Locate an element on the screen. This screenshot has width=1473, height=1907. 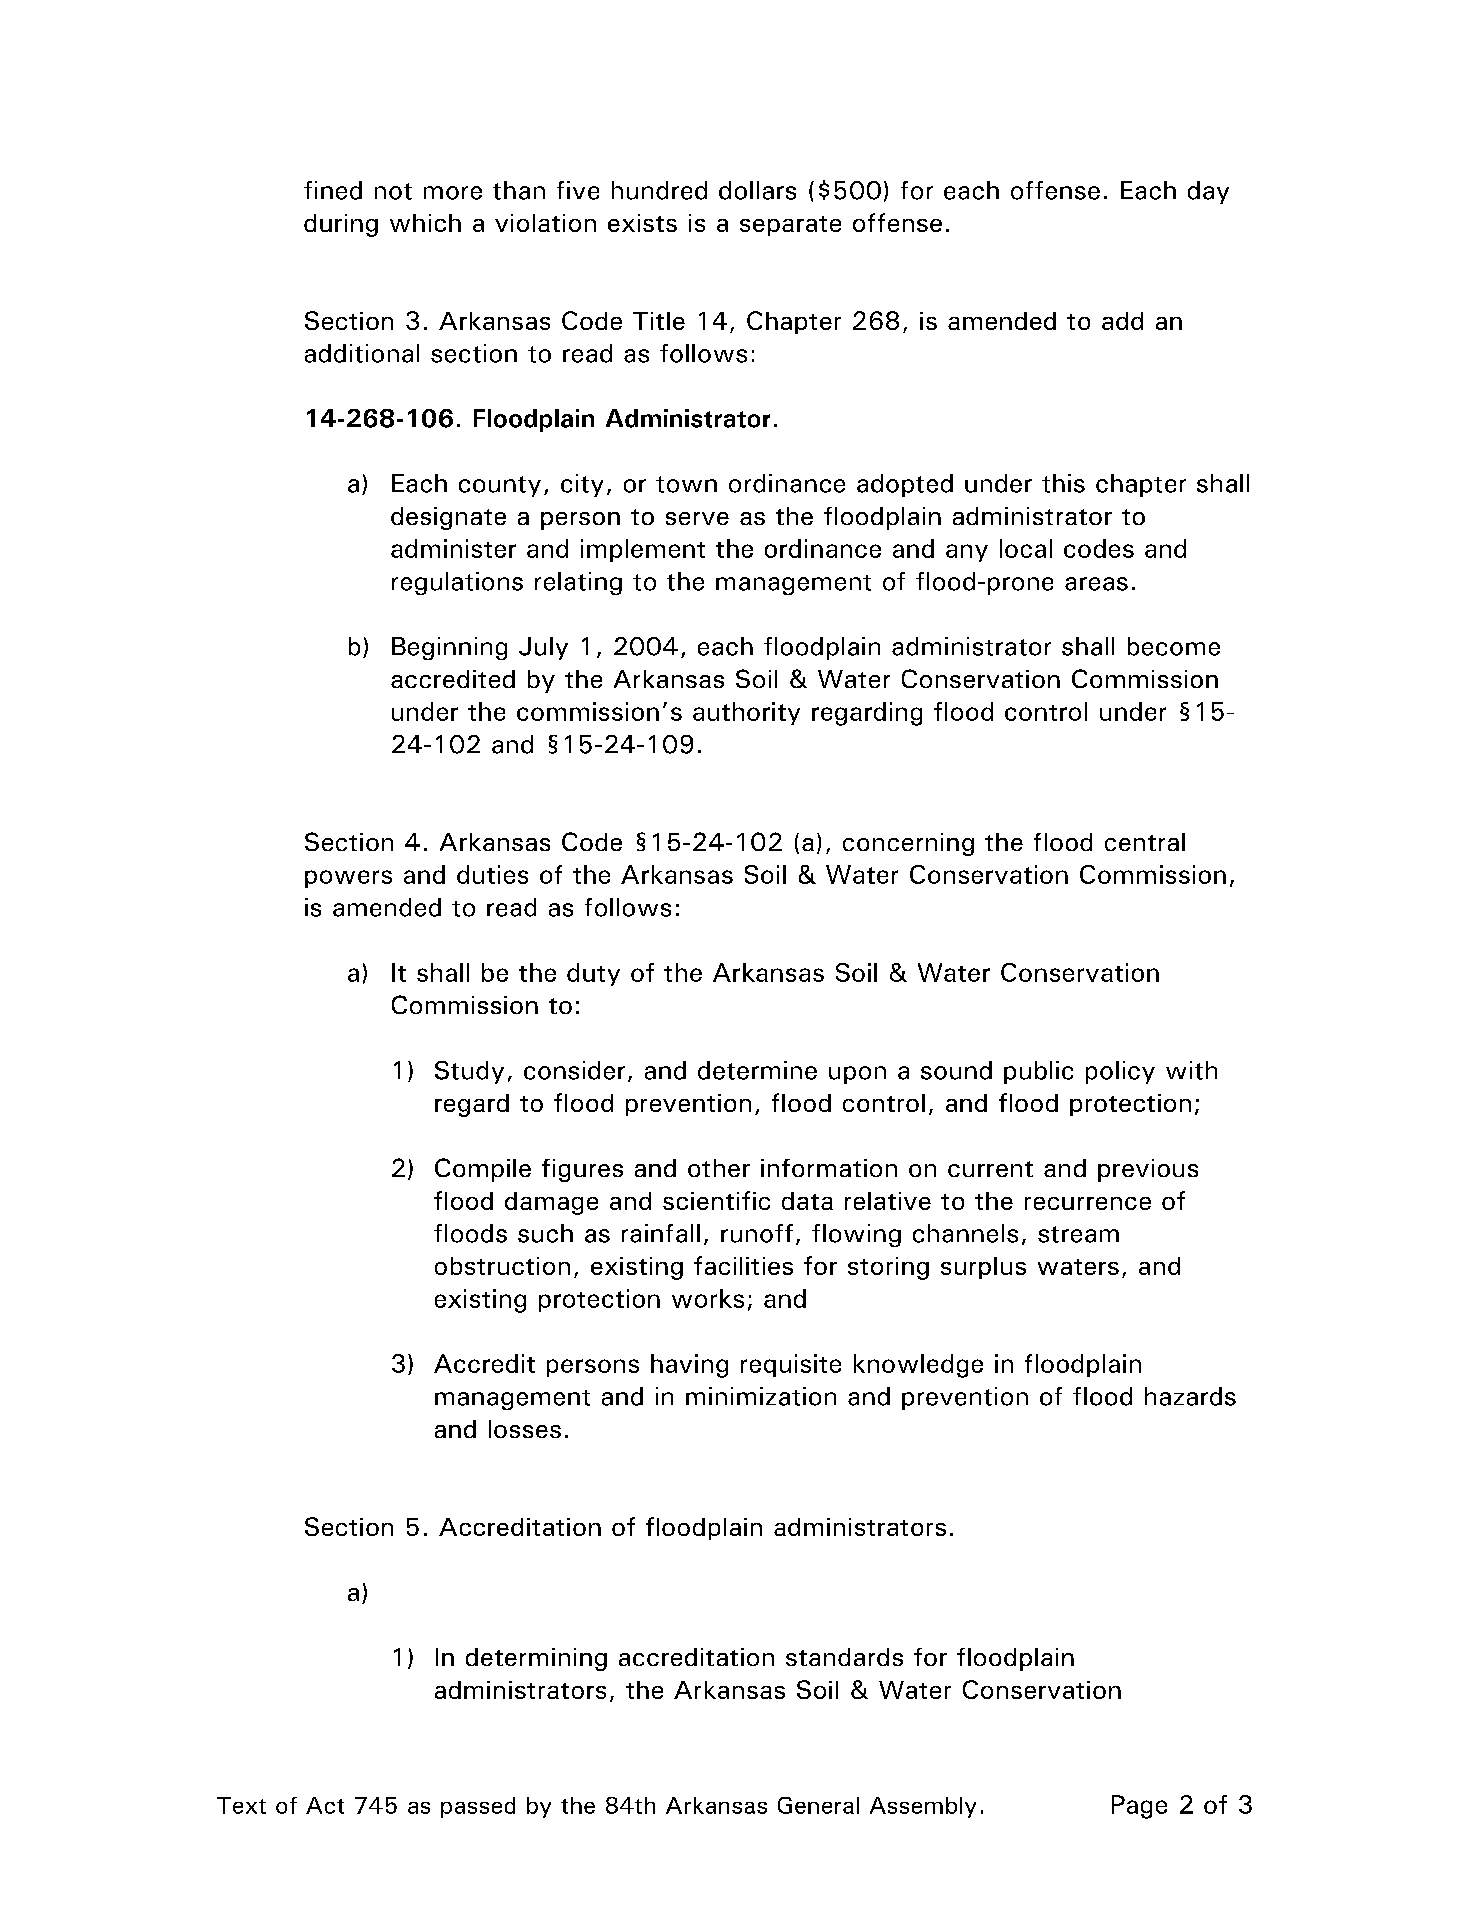
Act is located at coordinates (325, 1805).
